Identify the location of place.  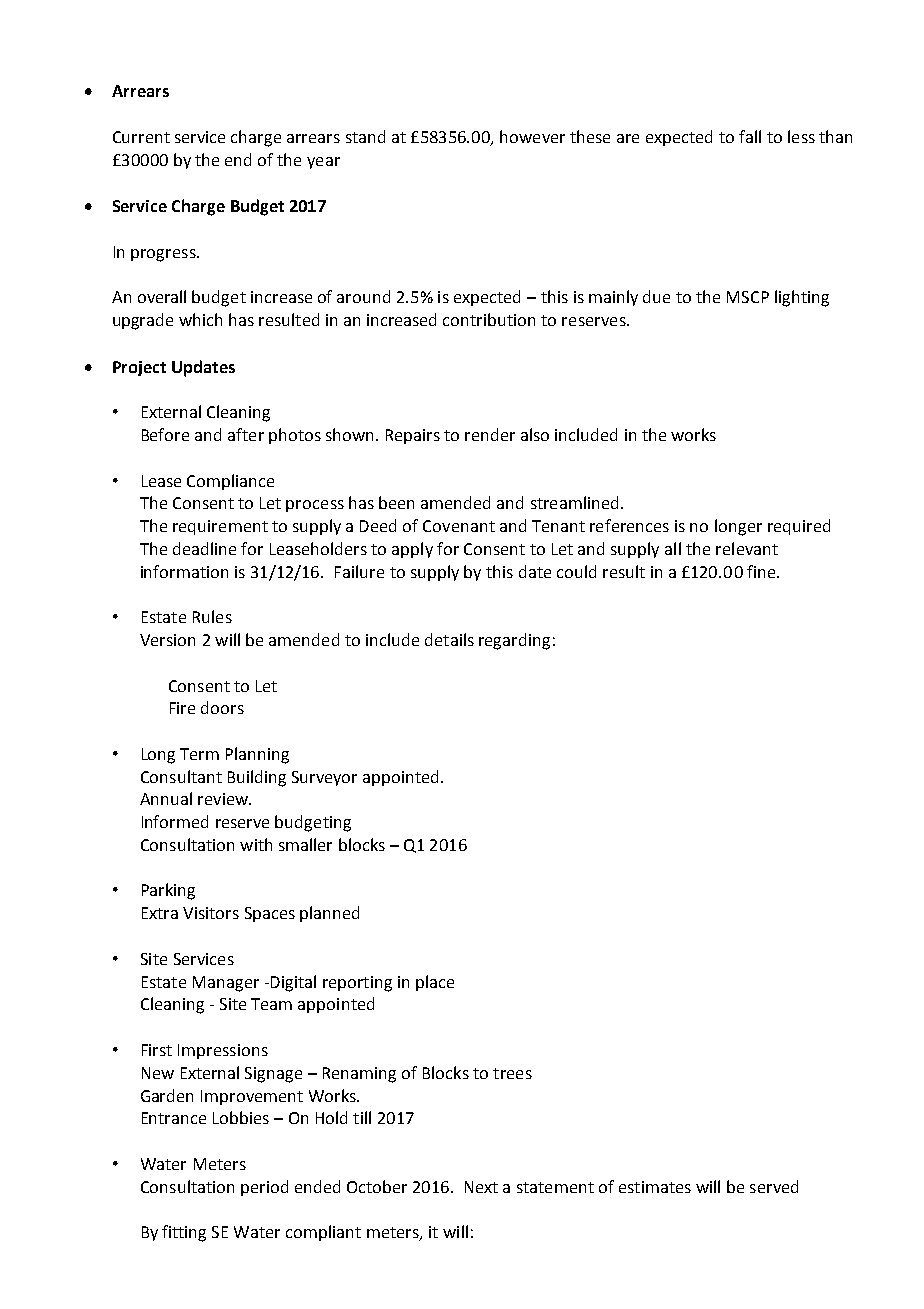
(435, 983).
